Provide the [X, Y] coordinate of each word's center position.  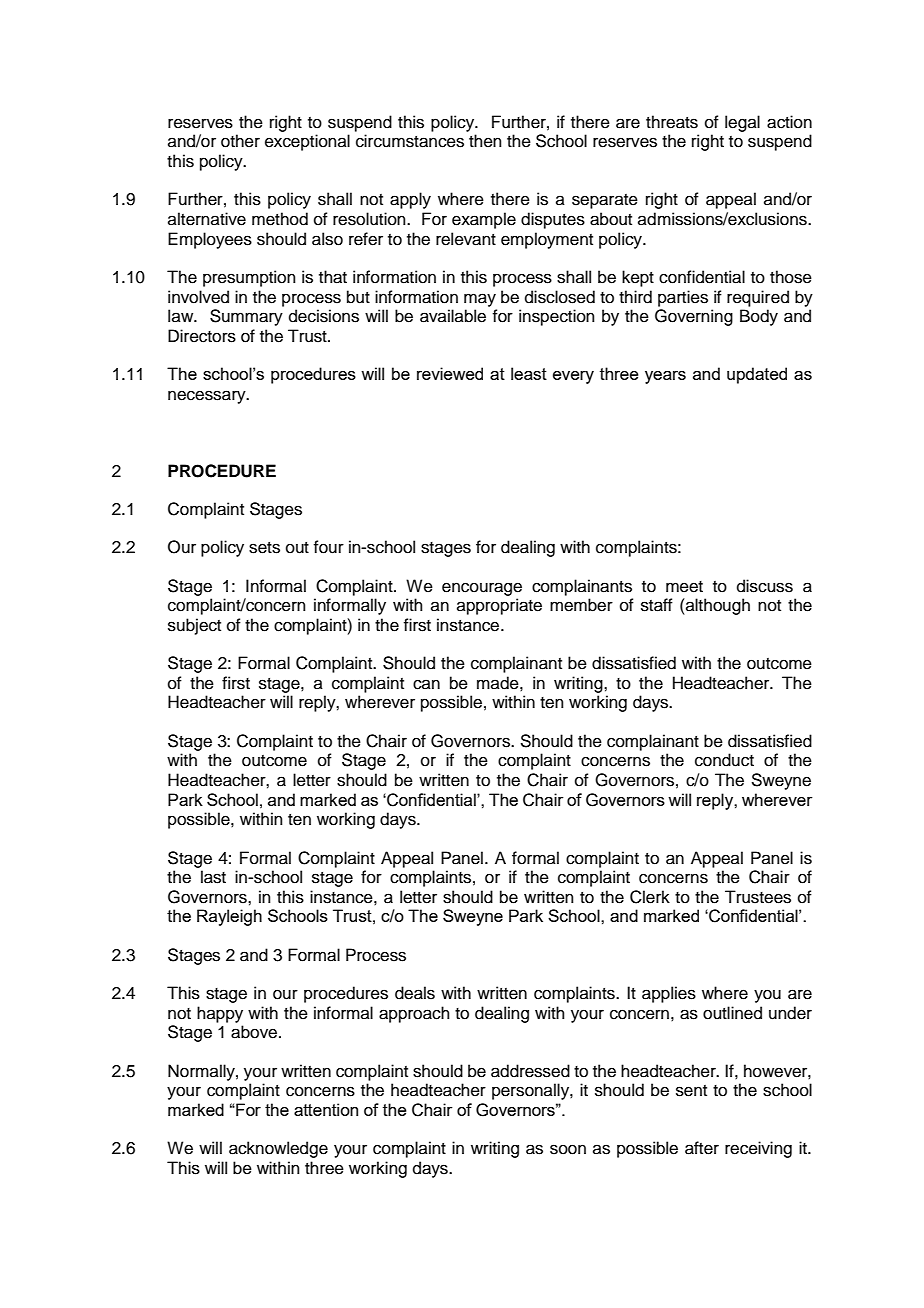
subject [194, 626]
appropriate [499, 606]
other [240, 141]
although [717, 606]
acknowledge [278, 1149]
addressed [530, 1071]
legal [742, 123]
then [485, 141]
